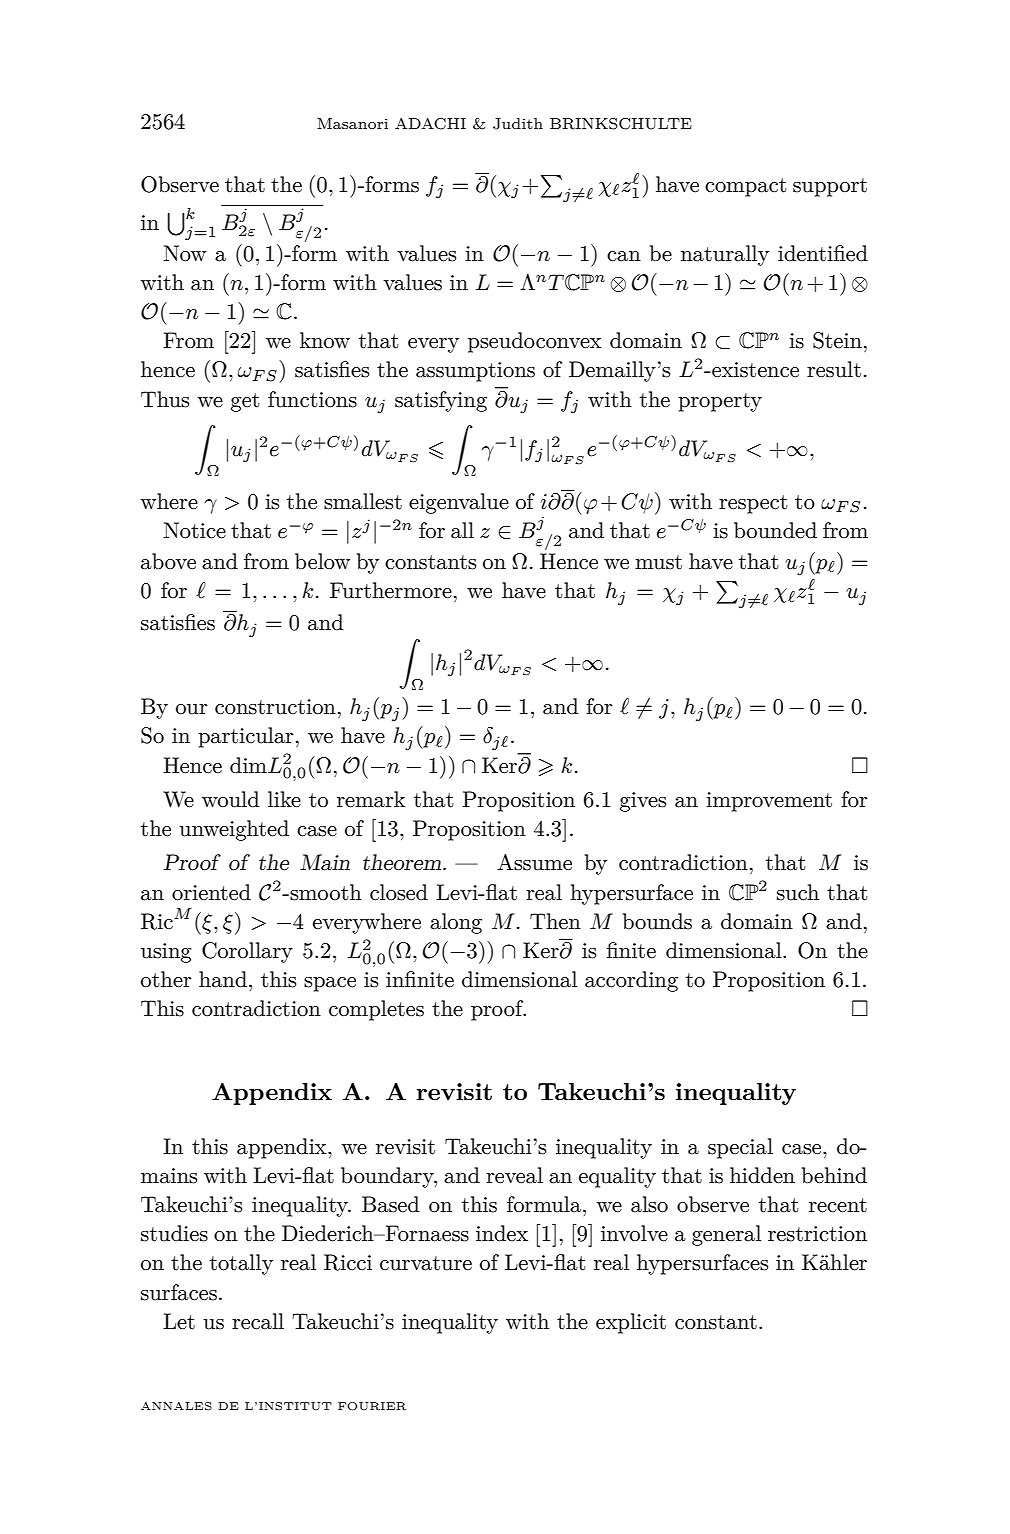  What do you see at coordinates (746, 187) in the screenshot?
I see `compact` at bounding box center [746, 187].
